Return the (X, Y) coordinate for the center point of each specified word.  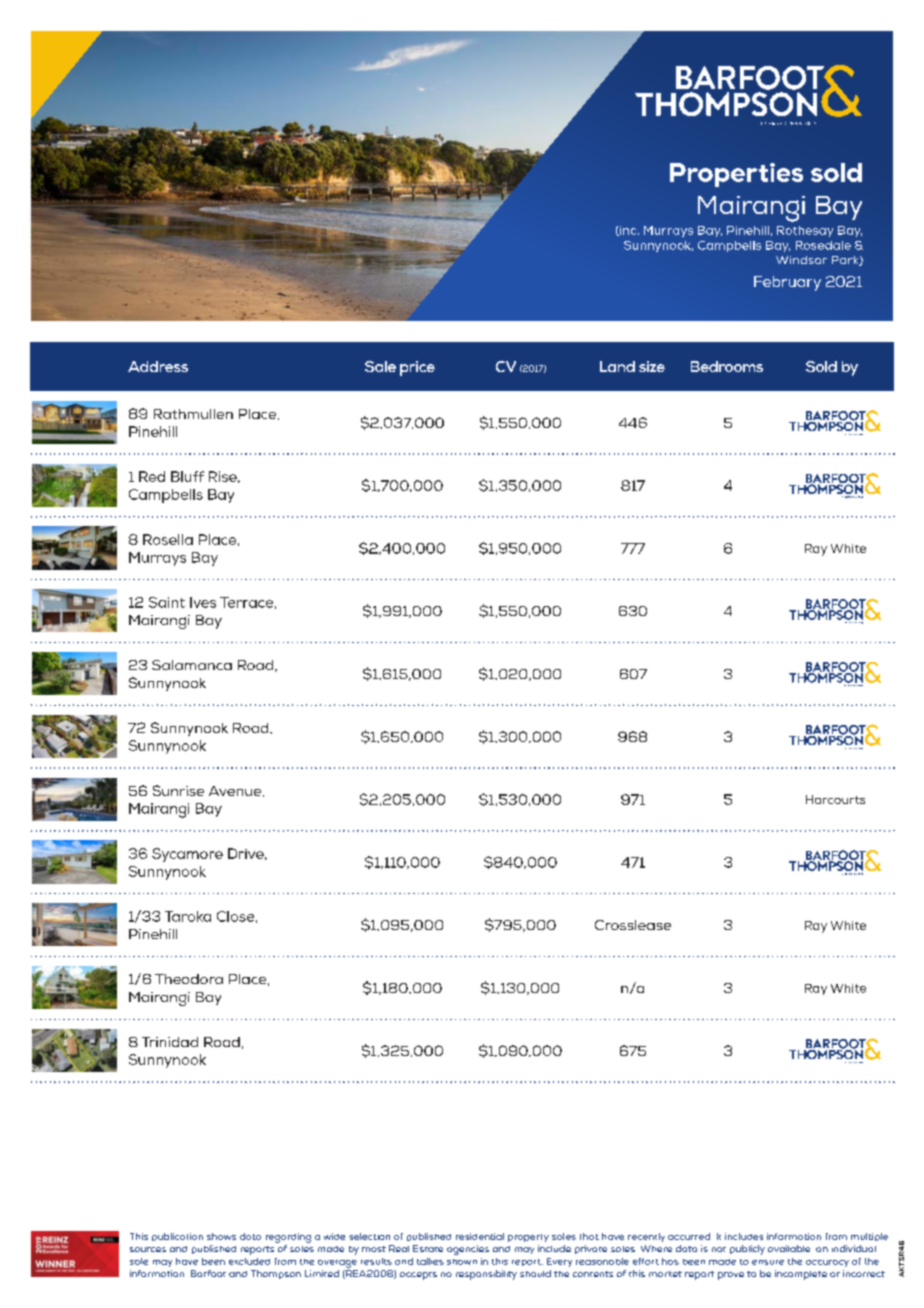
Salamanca (192, 665)
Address (158, 366)
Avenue (236, 791)
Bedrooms (727, 366)
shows (221, 1236)
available (789, 1248)
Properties (736, 175)
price (417, 368)
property (528, 1238)
